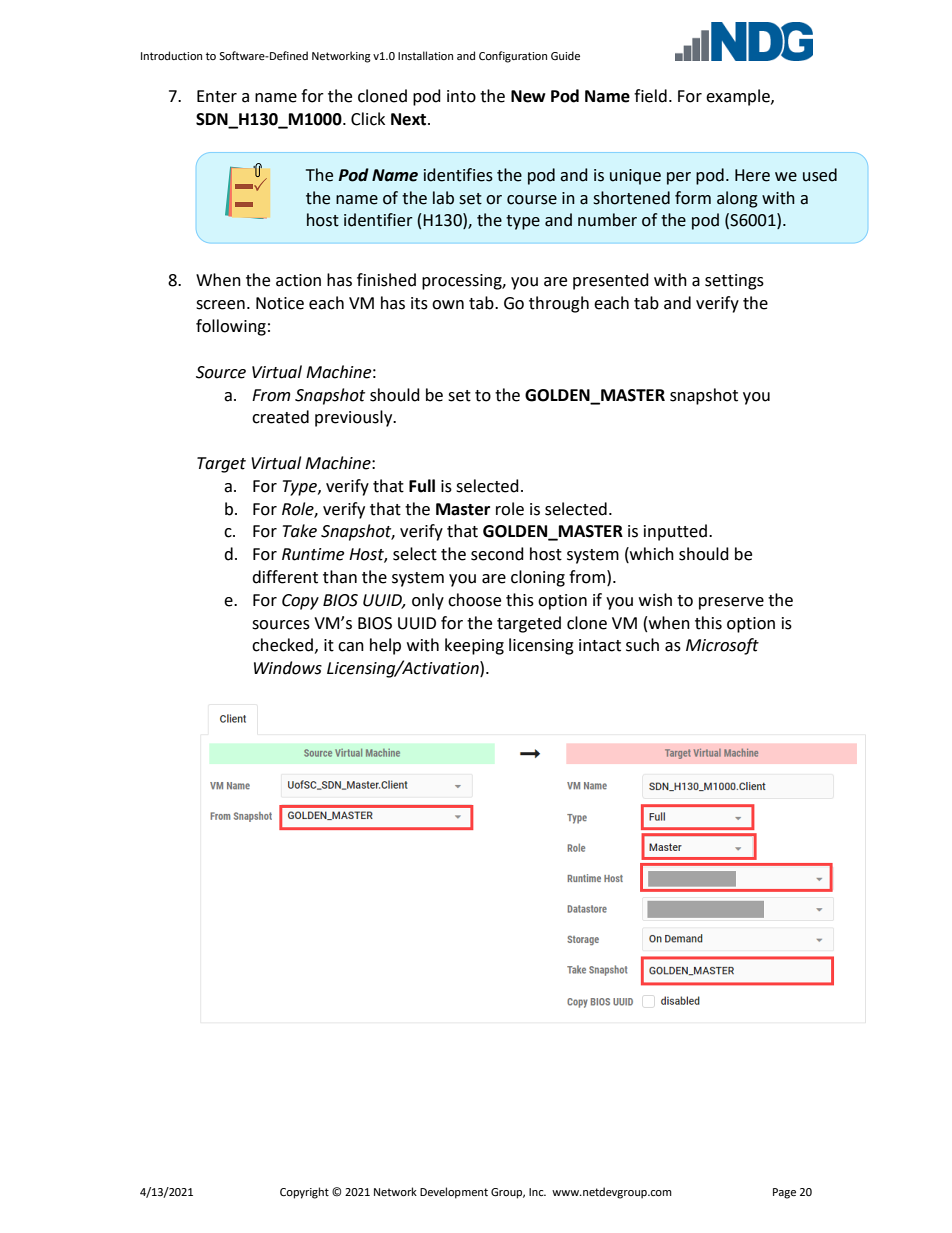  I want to click on Enter, so click(217, 96).
